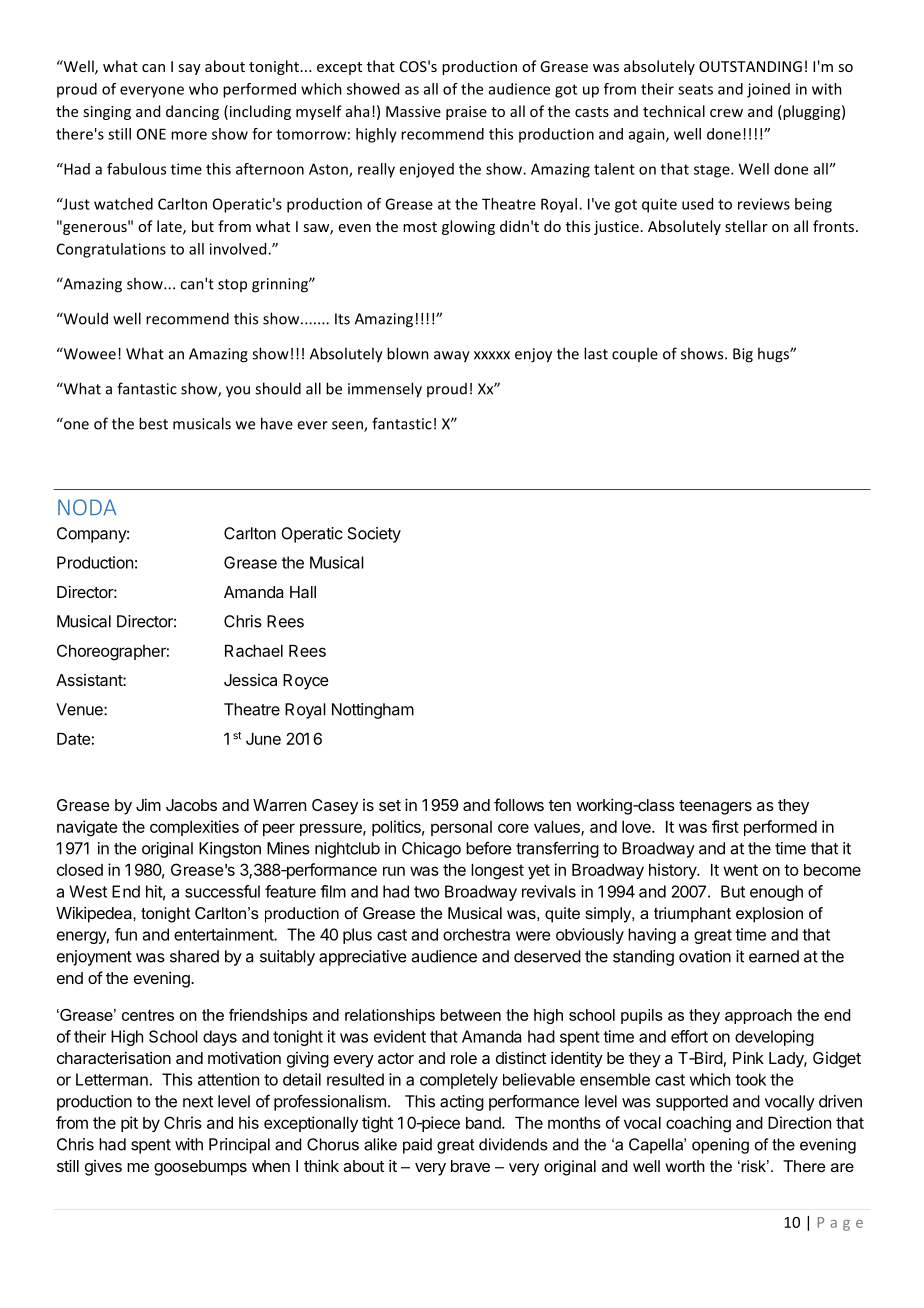 The height and width of the document is (1308, 924). Describe the element at coordinates (153, 423) in the document. I see `best` at that location.
